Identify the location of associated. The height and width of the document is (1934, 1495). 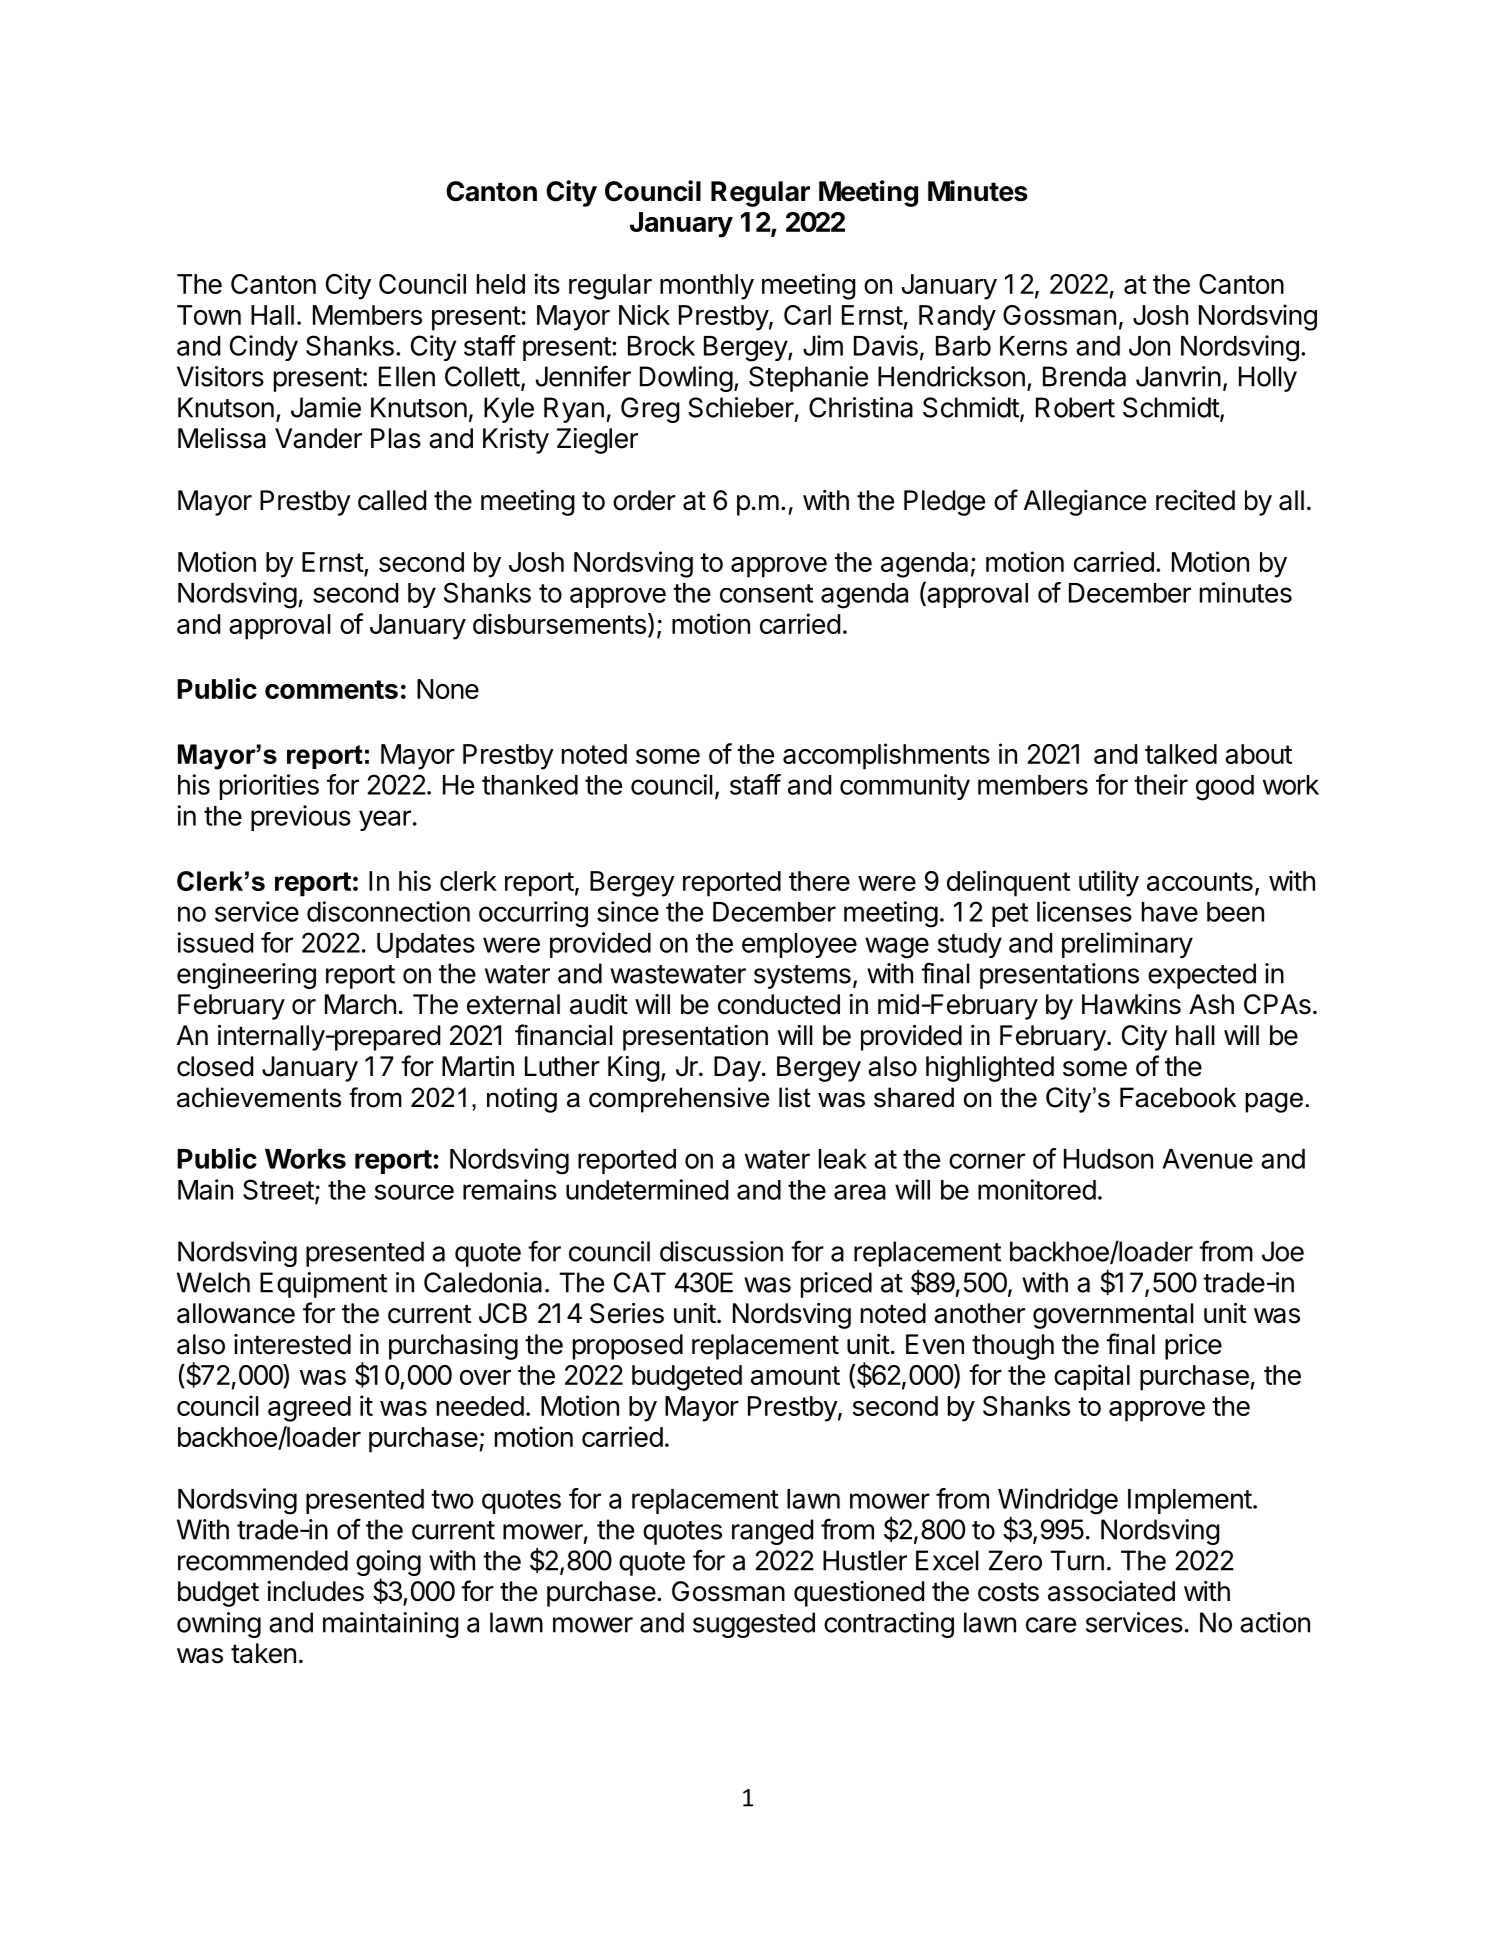
(1111, 1591).
